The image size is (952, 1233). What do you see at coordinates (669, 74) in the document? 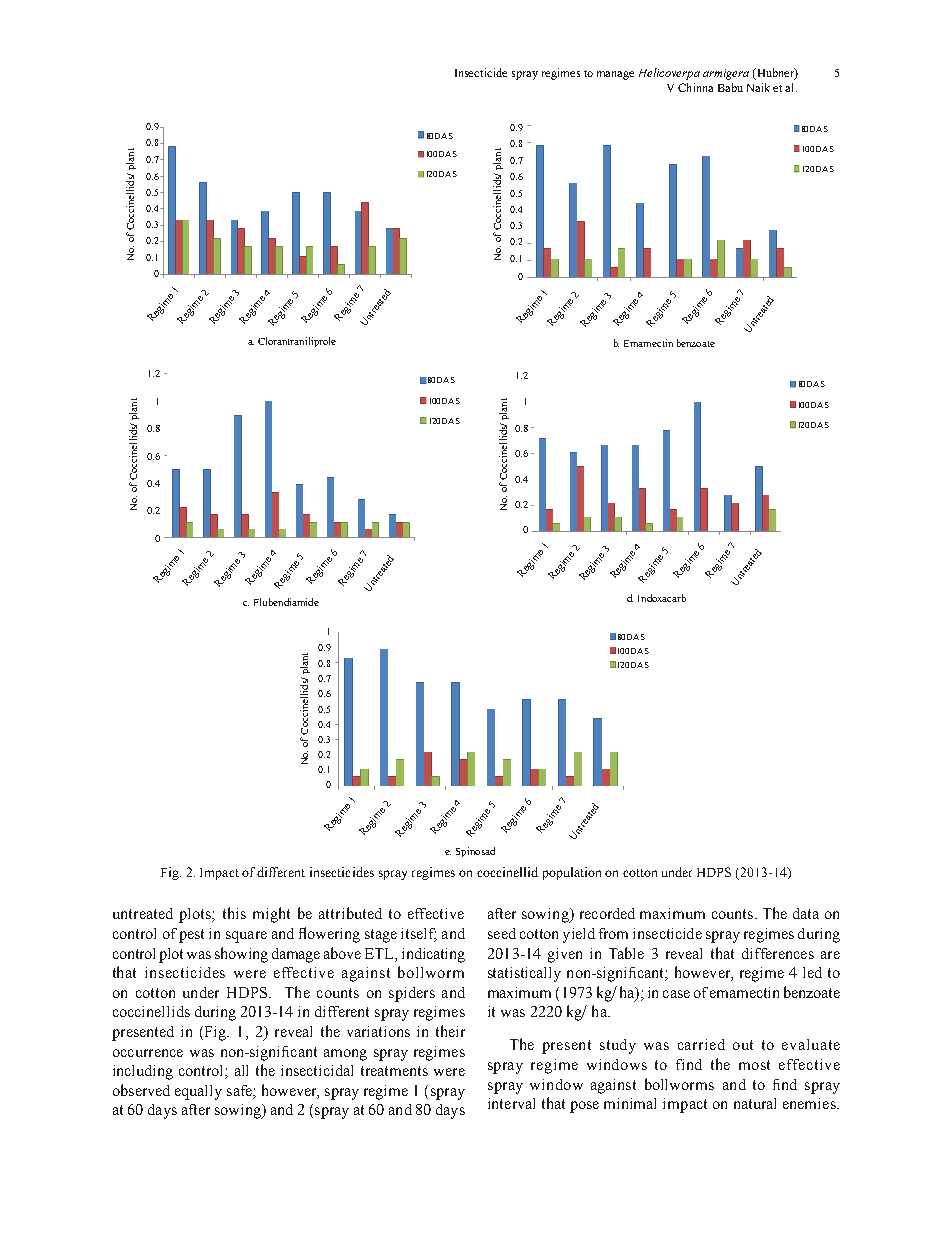
I see `Helicoverpa` at bounding box center [669, 74].
